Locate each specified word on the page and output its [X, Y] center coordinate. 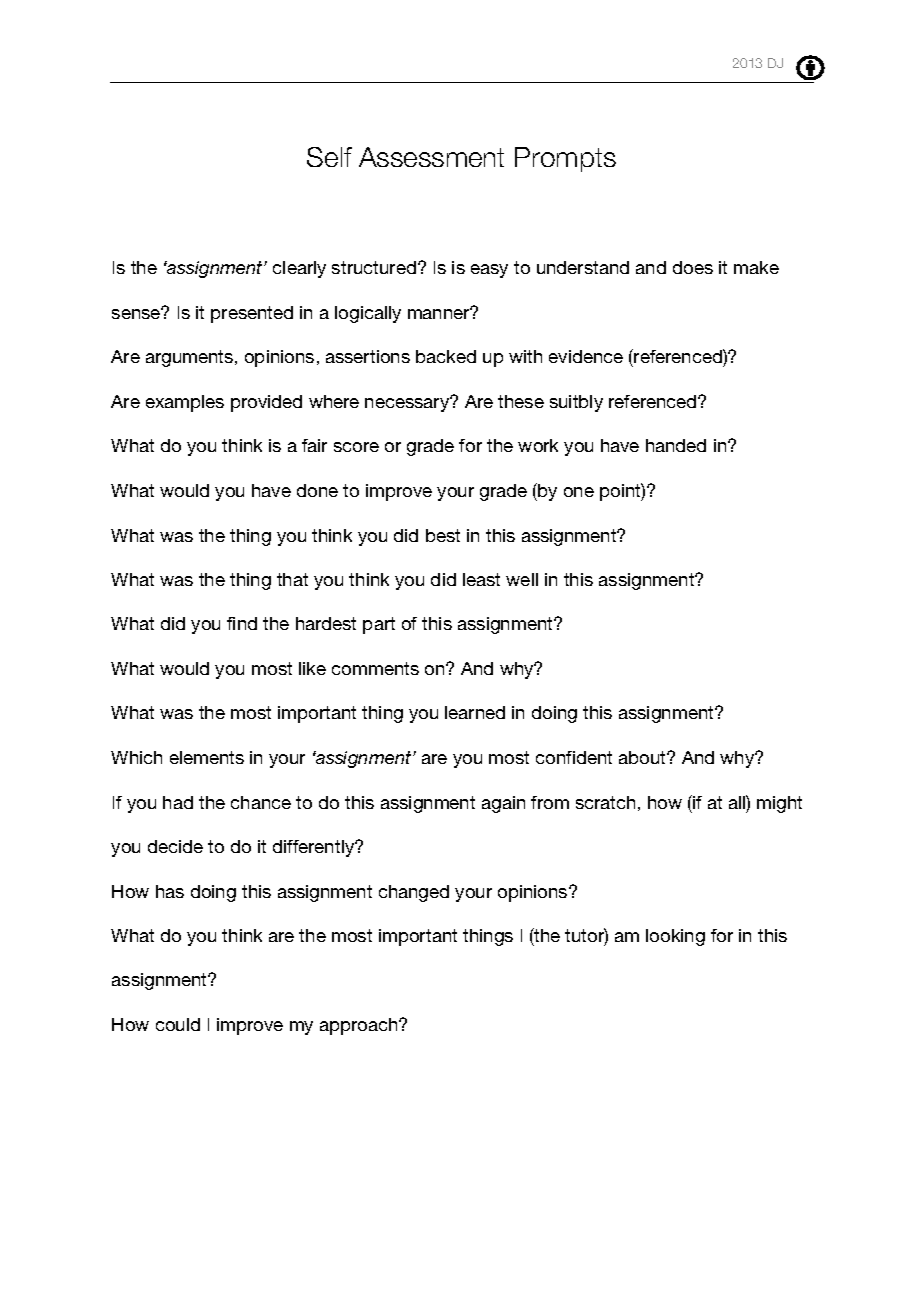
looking [675, 937]
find [242, 623]
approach [360, 1026]
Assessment [431, 157]
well [522, 579]
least [481, 579]
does [693, 267]
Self [329, 157]
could [178, 1024]
